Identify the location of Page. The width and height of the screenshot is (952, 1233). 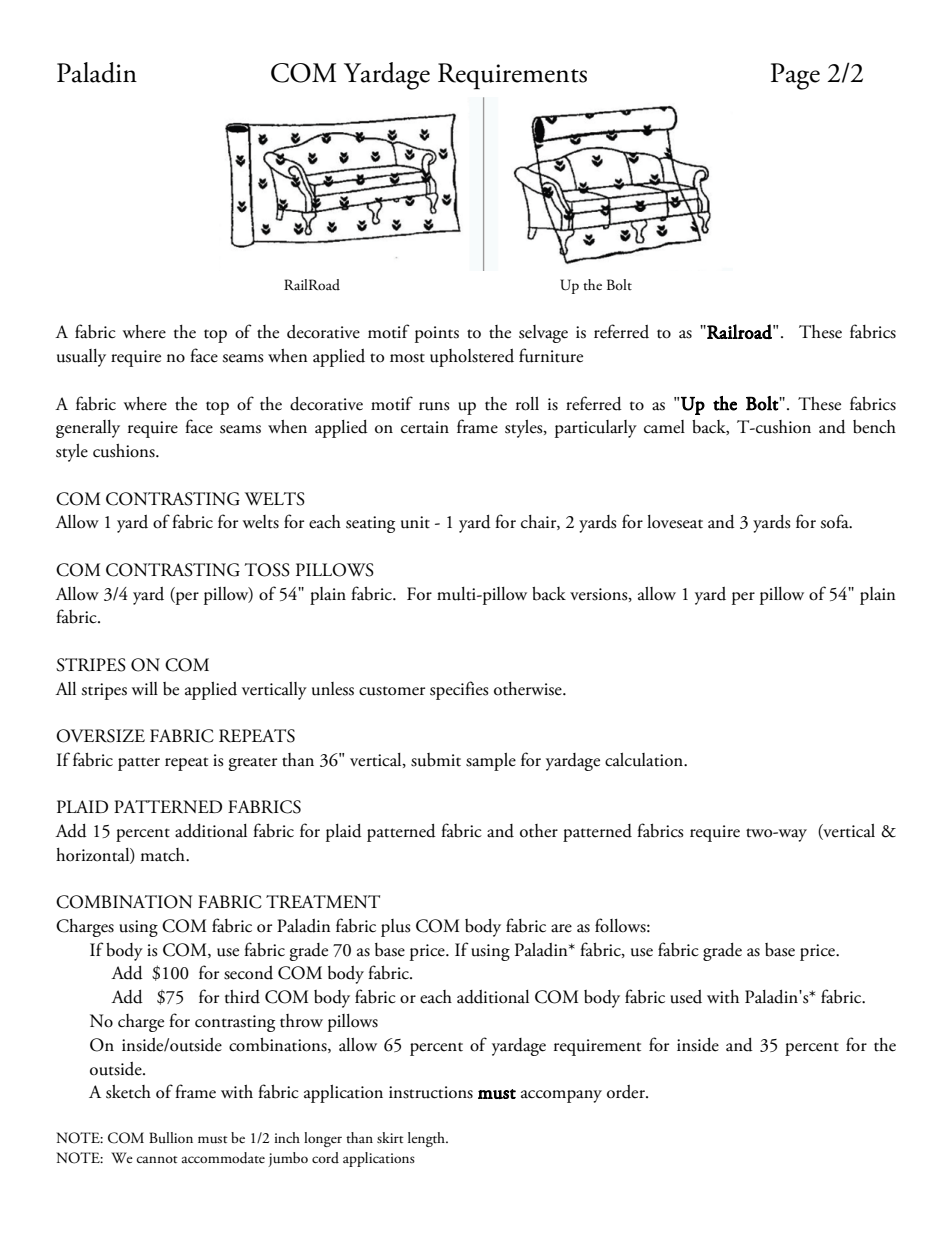
(795, 76).
